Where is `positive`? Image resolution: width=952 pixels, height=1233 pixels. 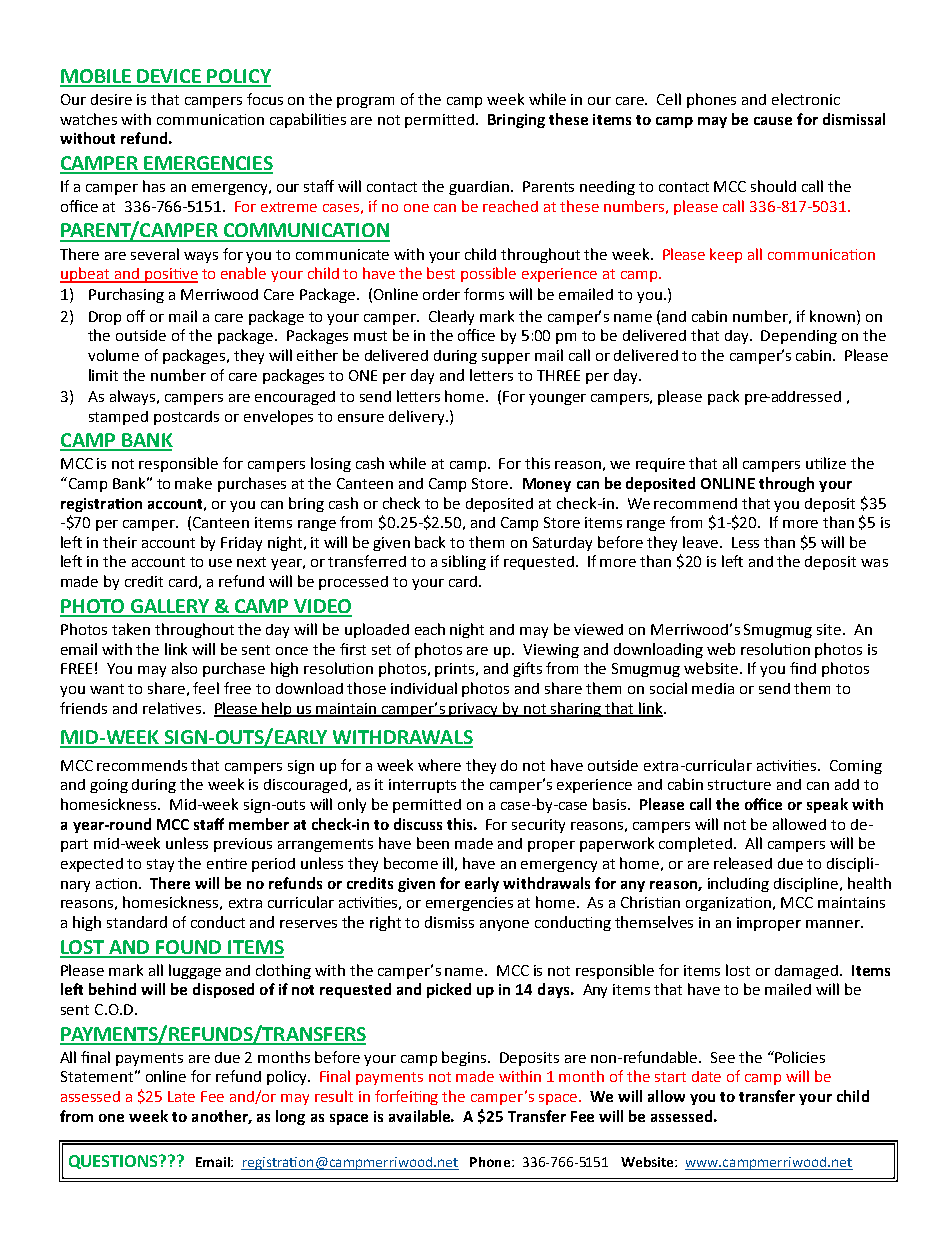
positive is located at coordinates (170, 275).
